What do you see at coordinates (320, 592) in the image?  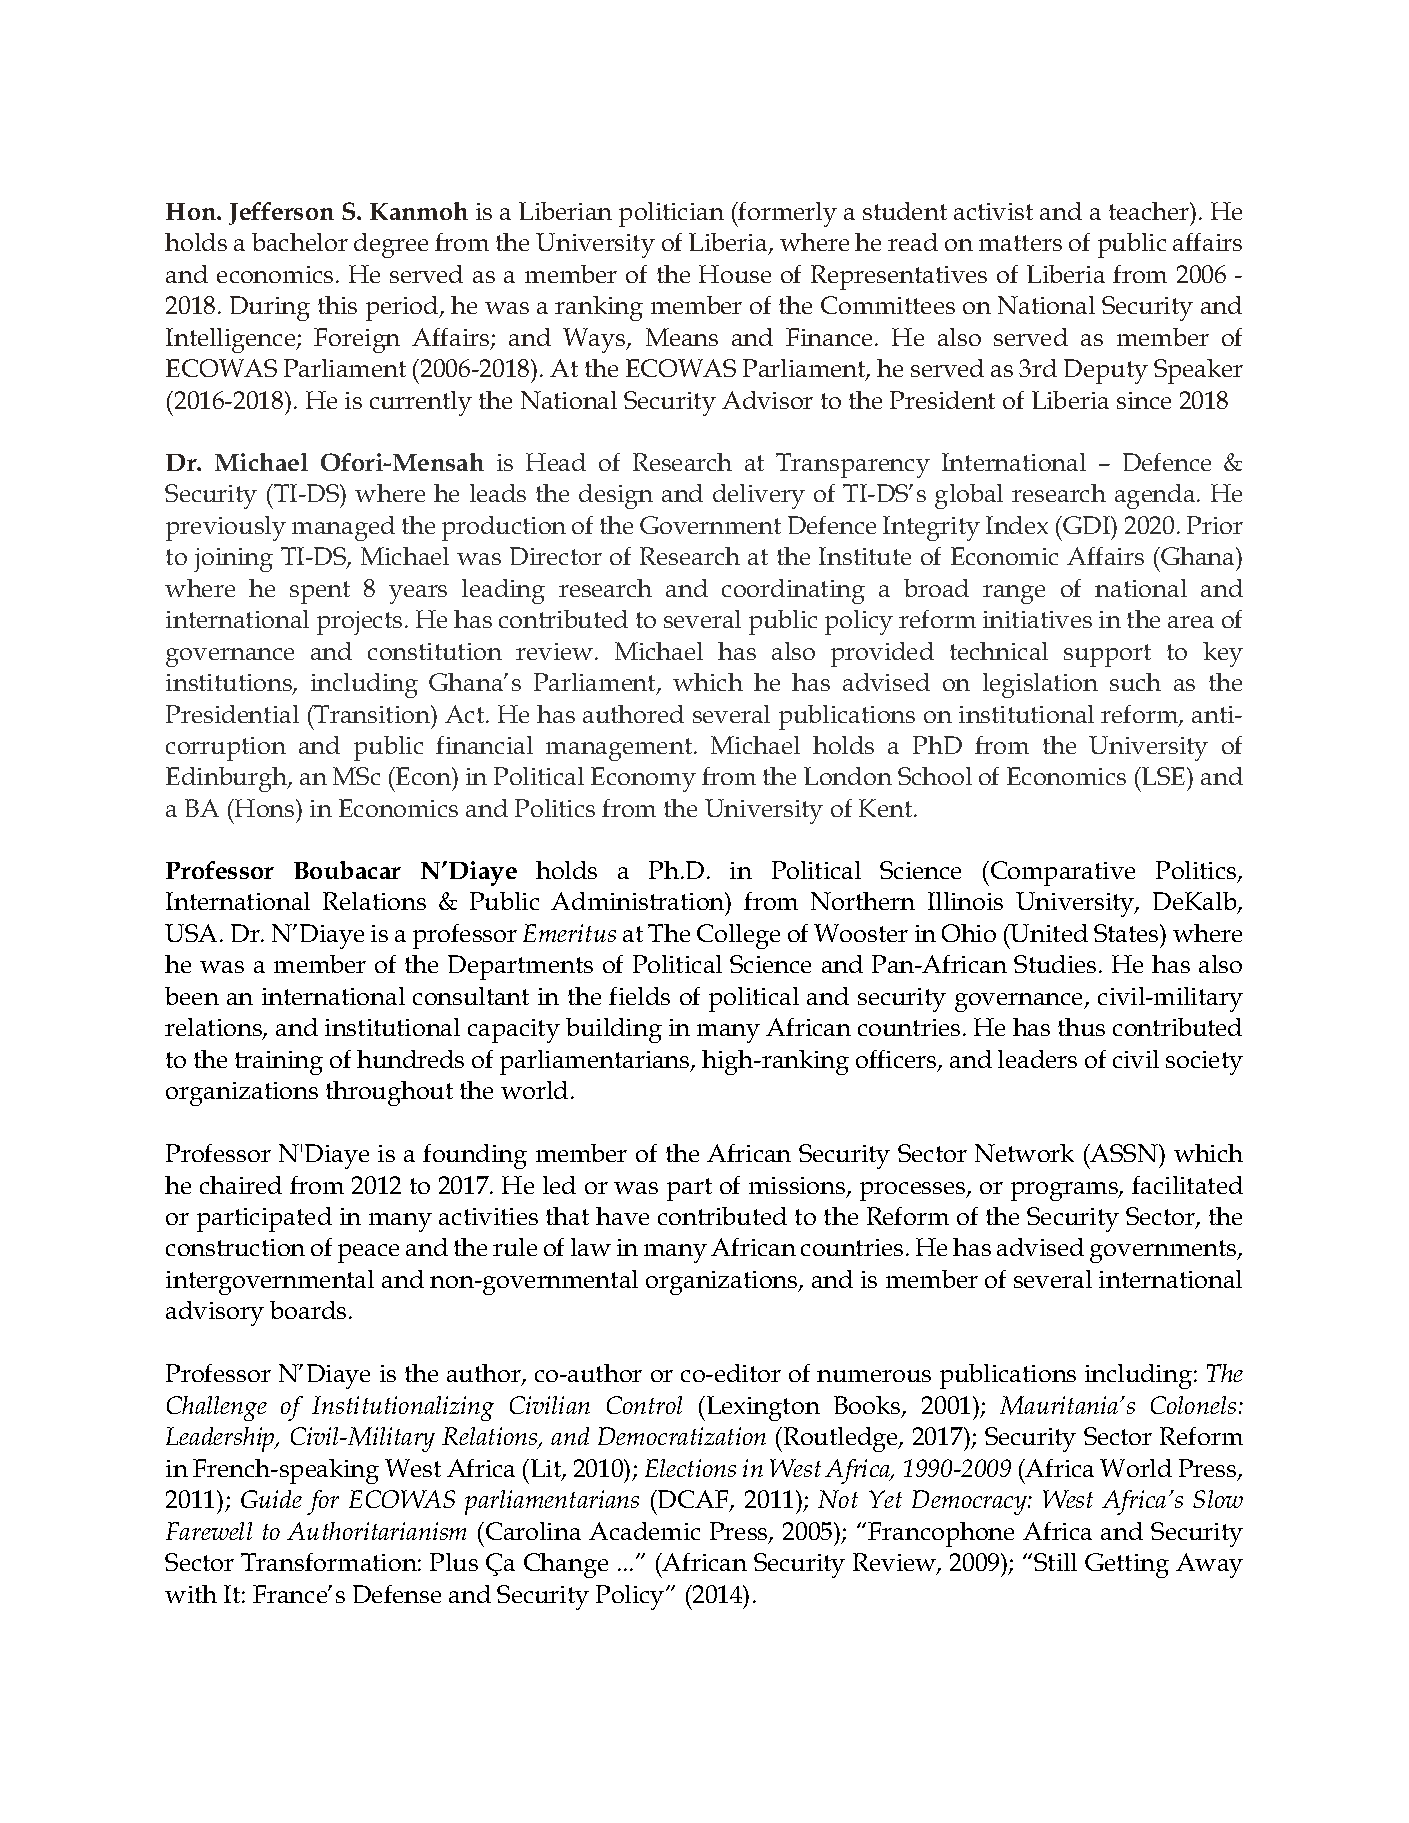 I see `spent` at bounding box center [320, 592].
